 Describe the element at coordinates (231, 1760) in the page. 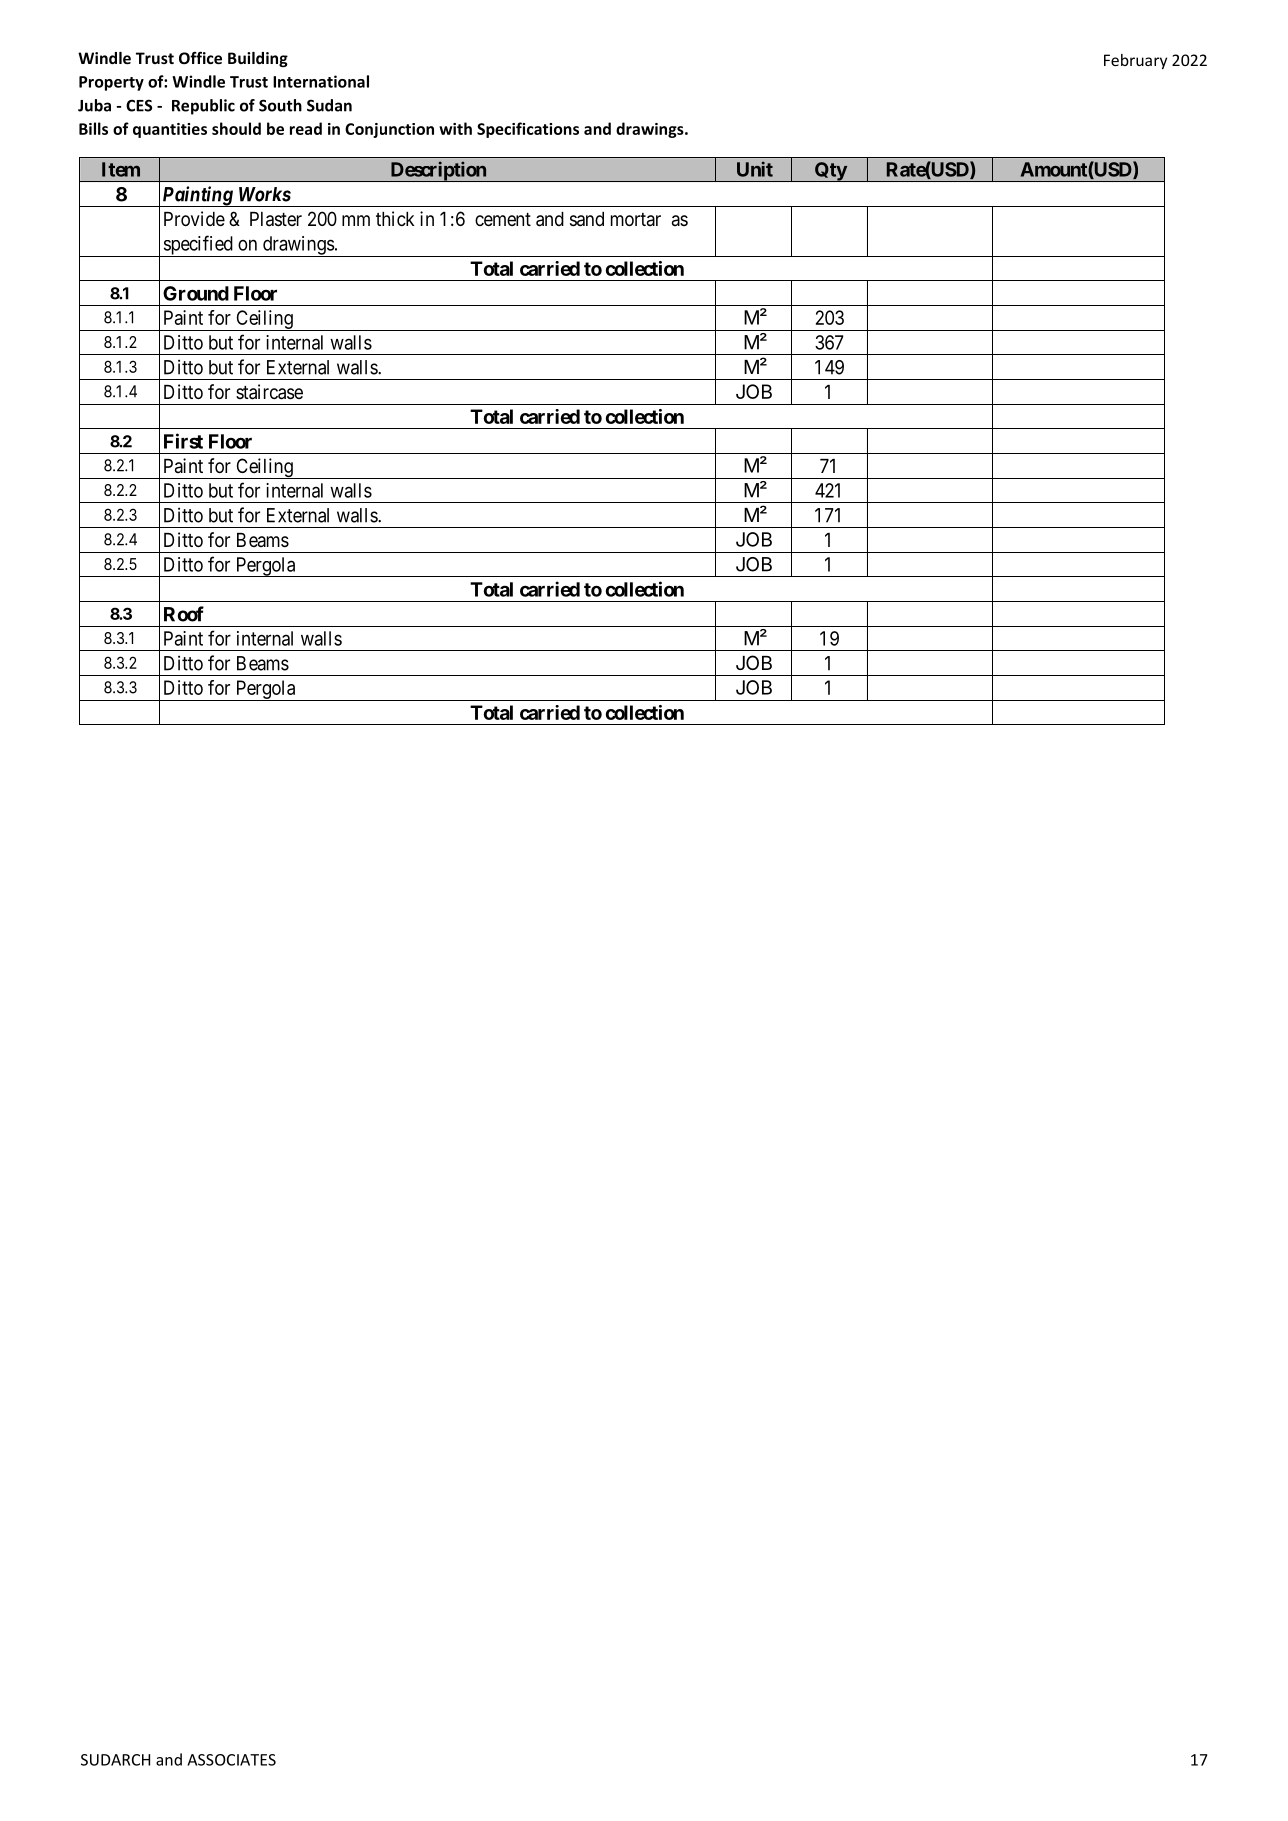

I see `ASSOCIATES` at that location.
